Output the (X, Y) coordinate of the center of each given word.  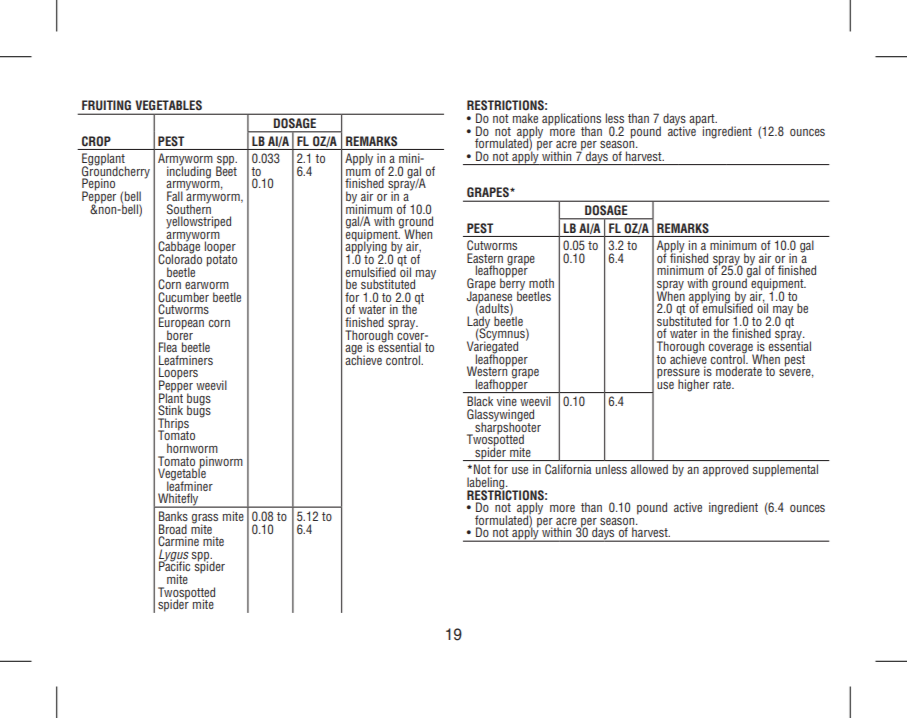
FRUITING (106, 105)
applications (571, 120)
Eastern (485, 259)
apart (703, 121)
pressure (678, 375)
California (568, 469)
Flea (168, 347)
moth (541, 283)
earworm (207, 285)
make (525, 118)
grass (205, 520)
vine (507, 401)
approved (725, 470)
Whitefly (178, 500)
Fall (175, 196)
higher (693, 385)
